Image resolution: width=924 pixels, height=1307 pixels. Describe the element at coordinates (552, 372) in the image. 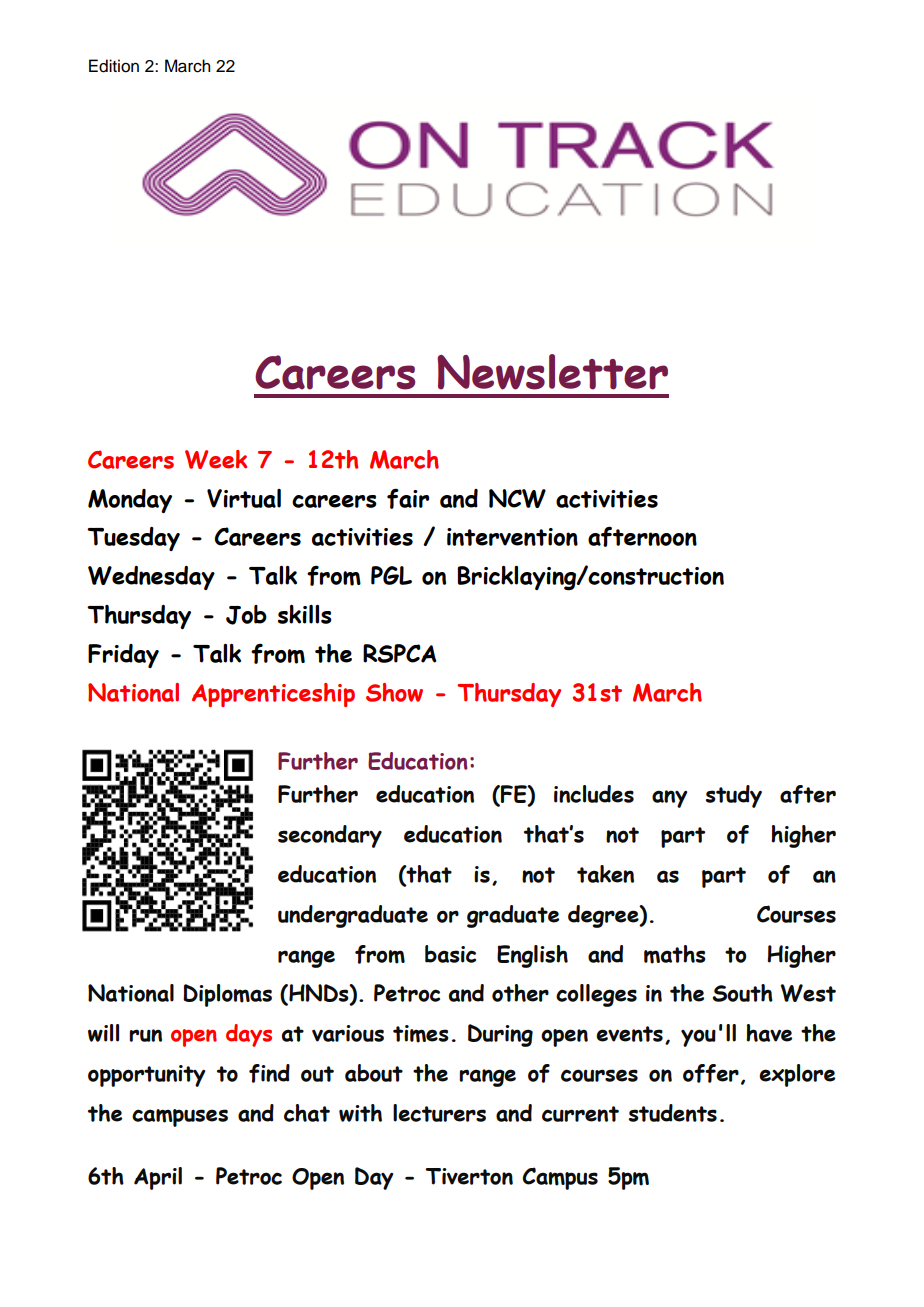

I see `Newsletter` at that location.
